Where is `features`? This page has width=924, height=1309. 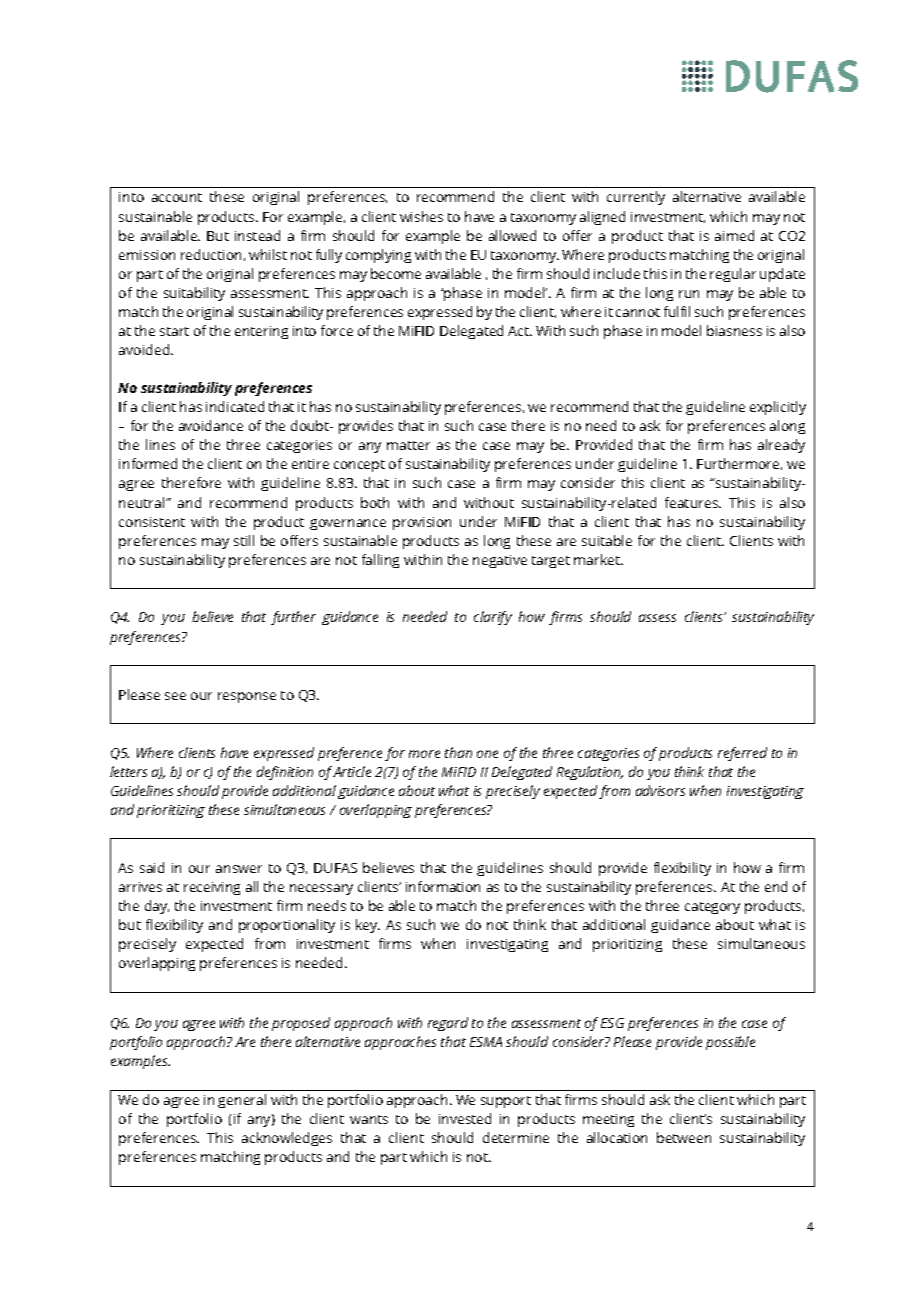
features is located at coordinates (693, 502).
